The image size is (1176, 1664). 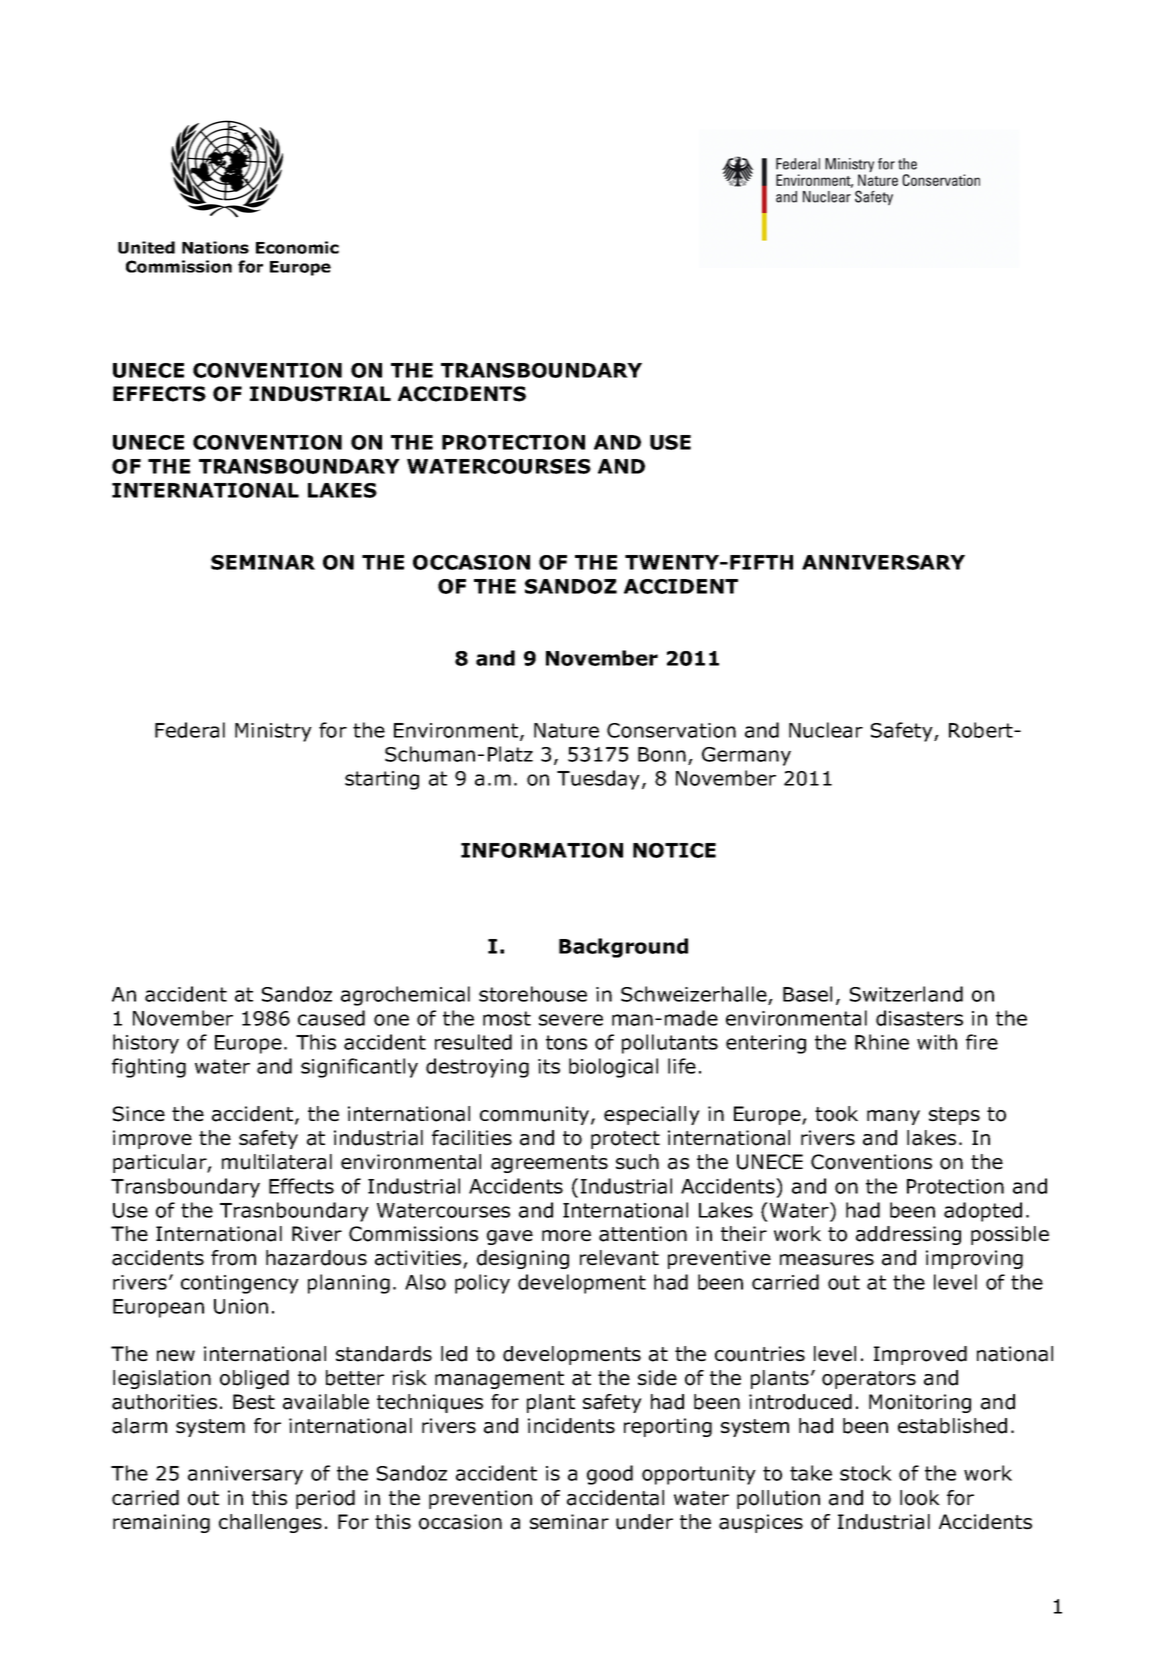 What do you see at coordinates (297, 247) in the screenshot?
I see `Economic` at bounding box center [297, 247].
